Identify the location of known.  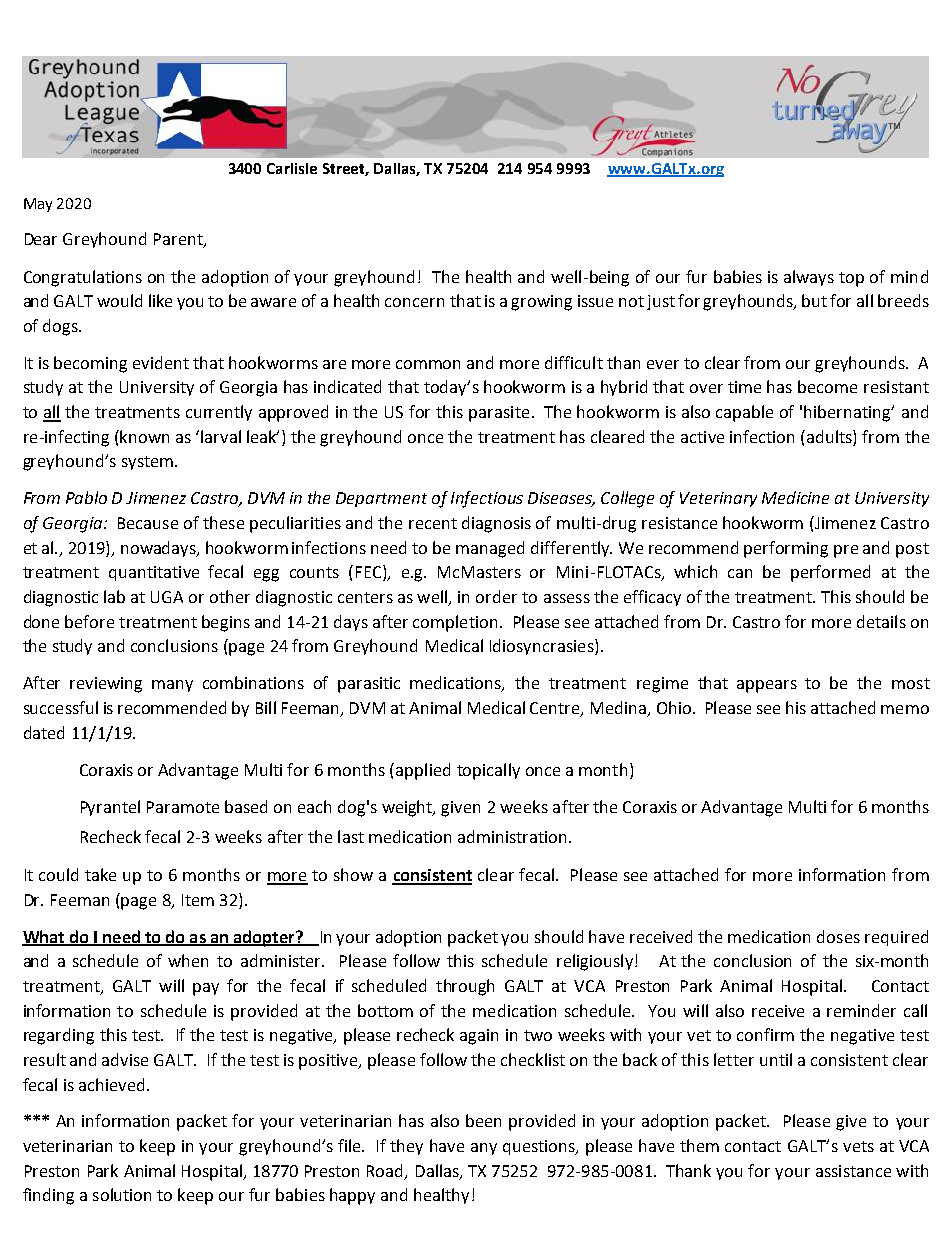
(144, 436).
